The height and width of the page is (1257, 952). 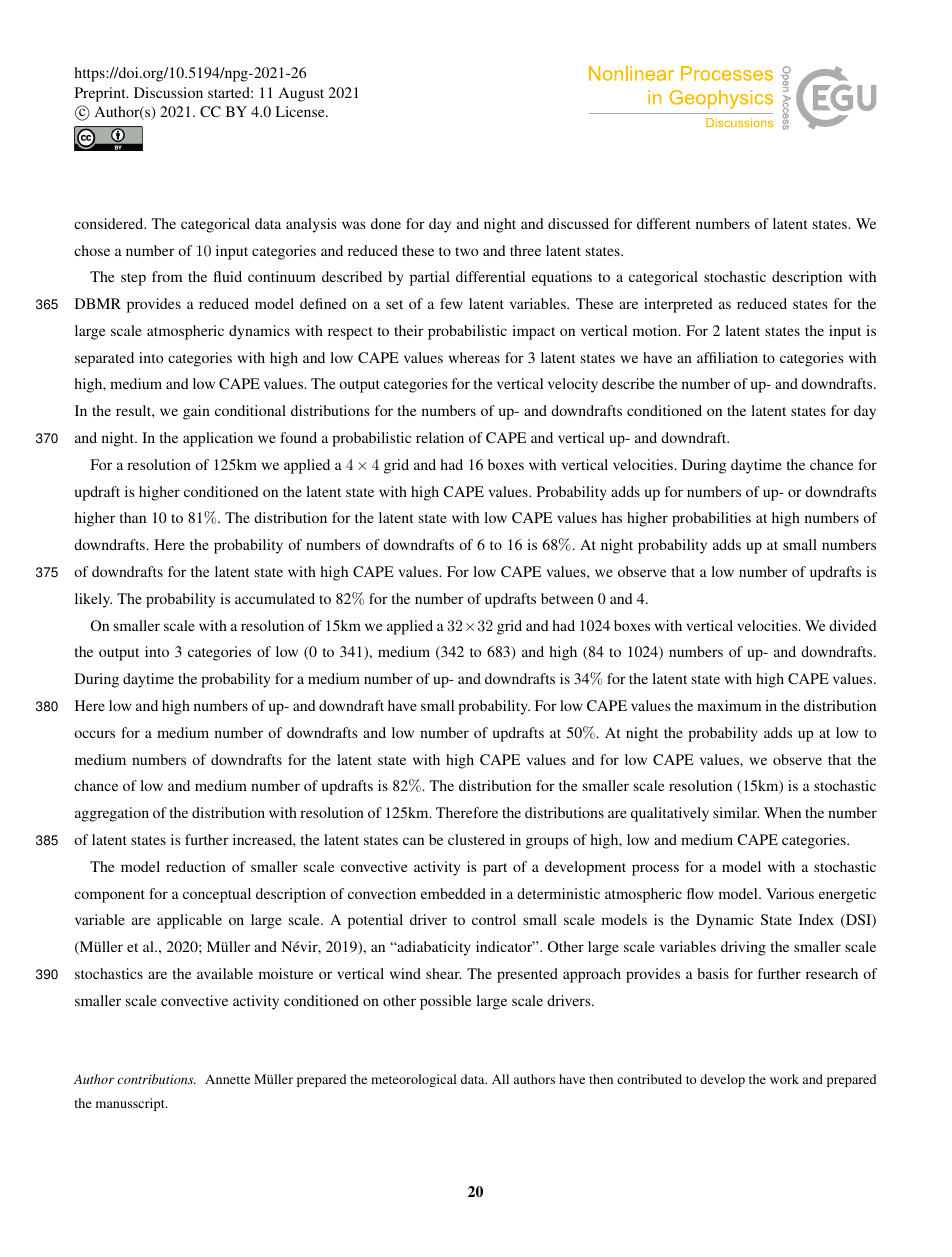 What do you see at coordinates (729, 705) in the page?
I see `maximum` at bounding box center [729, 705].
